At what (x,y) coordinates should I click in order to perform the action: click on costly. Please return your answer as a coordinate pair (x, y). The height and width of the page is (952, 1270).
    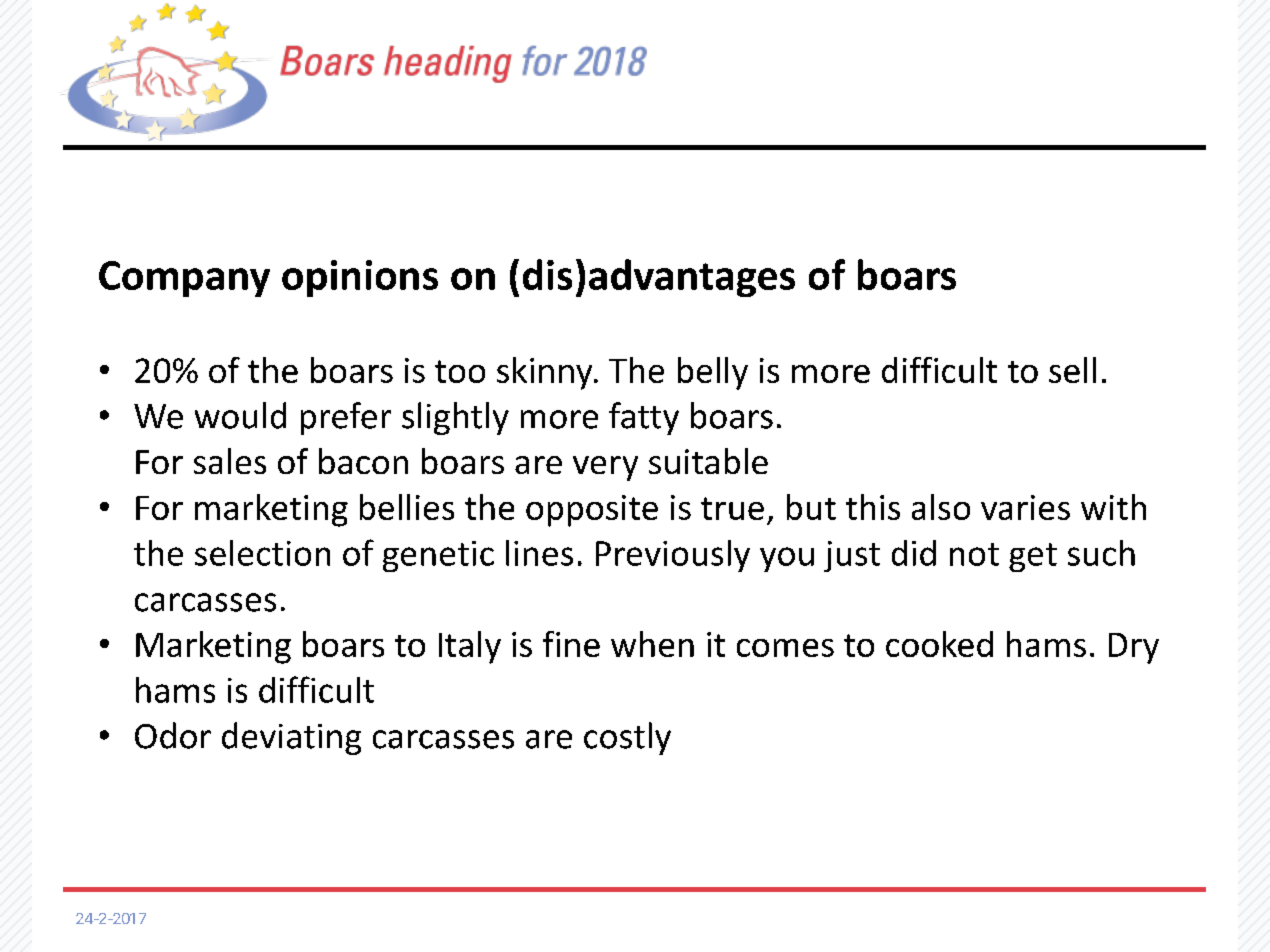
    Looking at the image, I should click on (627, 738).
